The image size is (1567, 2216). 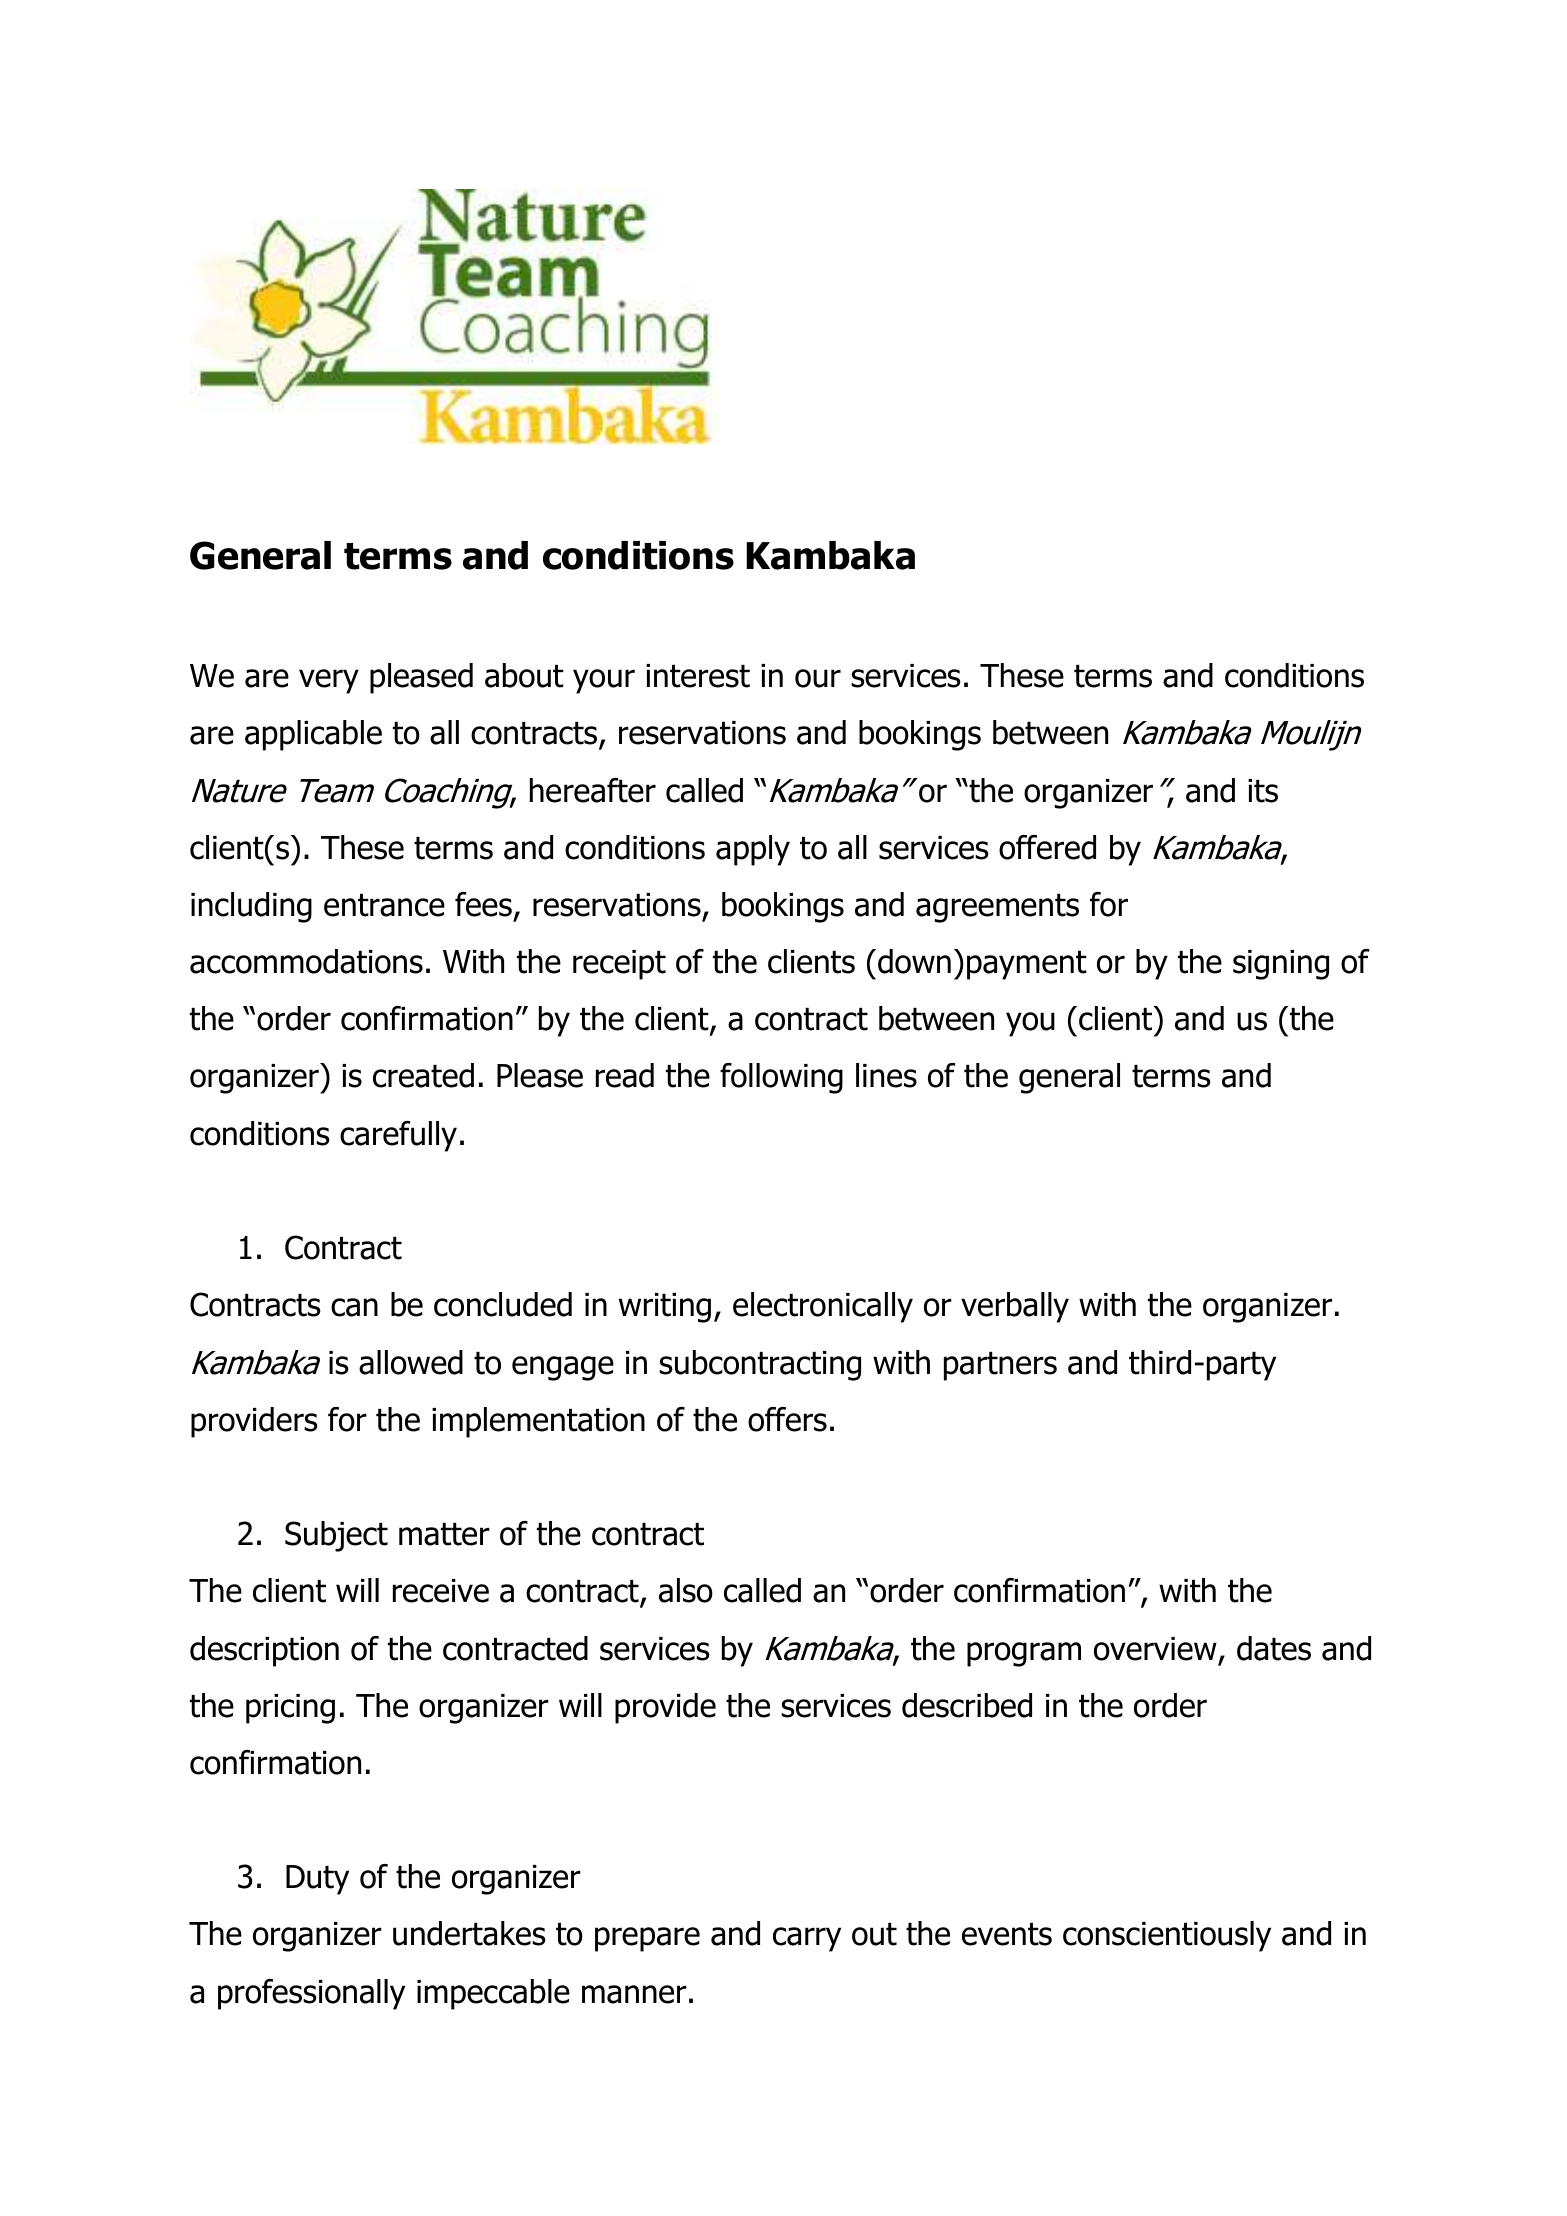 What do you see at coordinates (1263, 791) in the screenshot?
I see `its` at bounding box center [1263, 791].
